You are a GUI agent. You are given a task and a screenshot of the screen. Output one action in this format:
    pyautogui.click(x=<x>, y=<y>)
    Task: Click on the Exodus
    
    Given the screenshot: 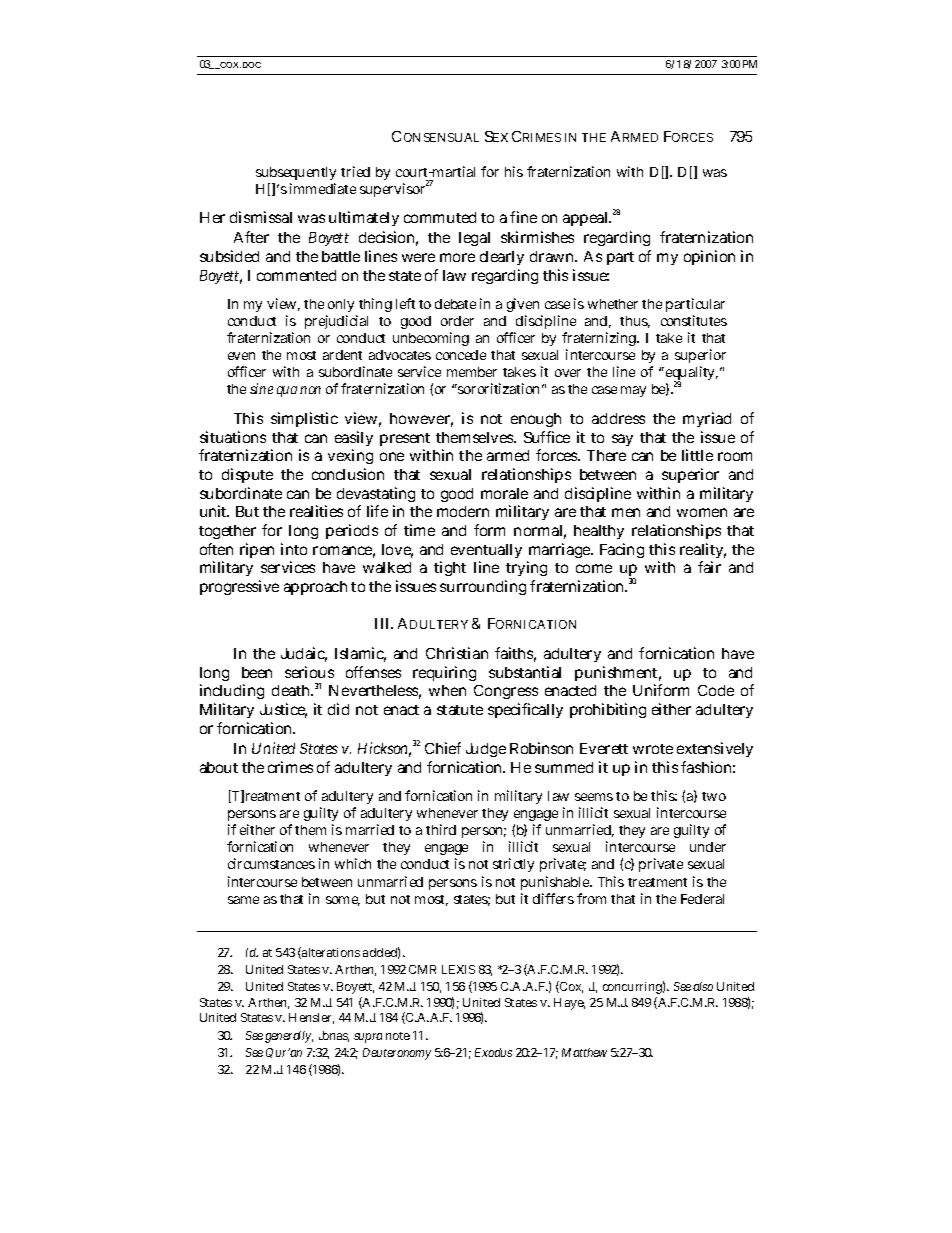 What is the action you would take?
    pyautogui.click(x=493, y=1052)
